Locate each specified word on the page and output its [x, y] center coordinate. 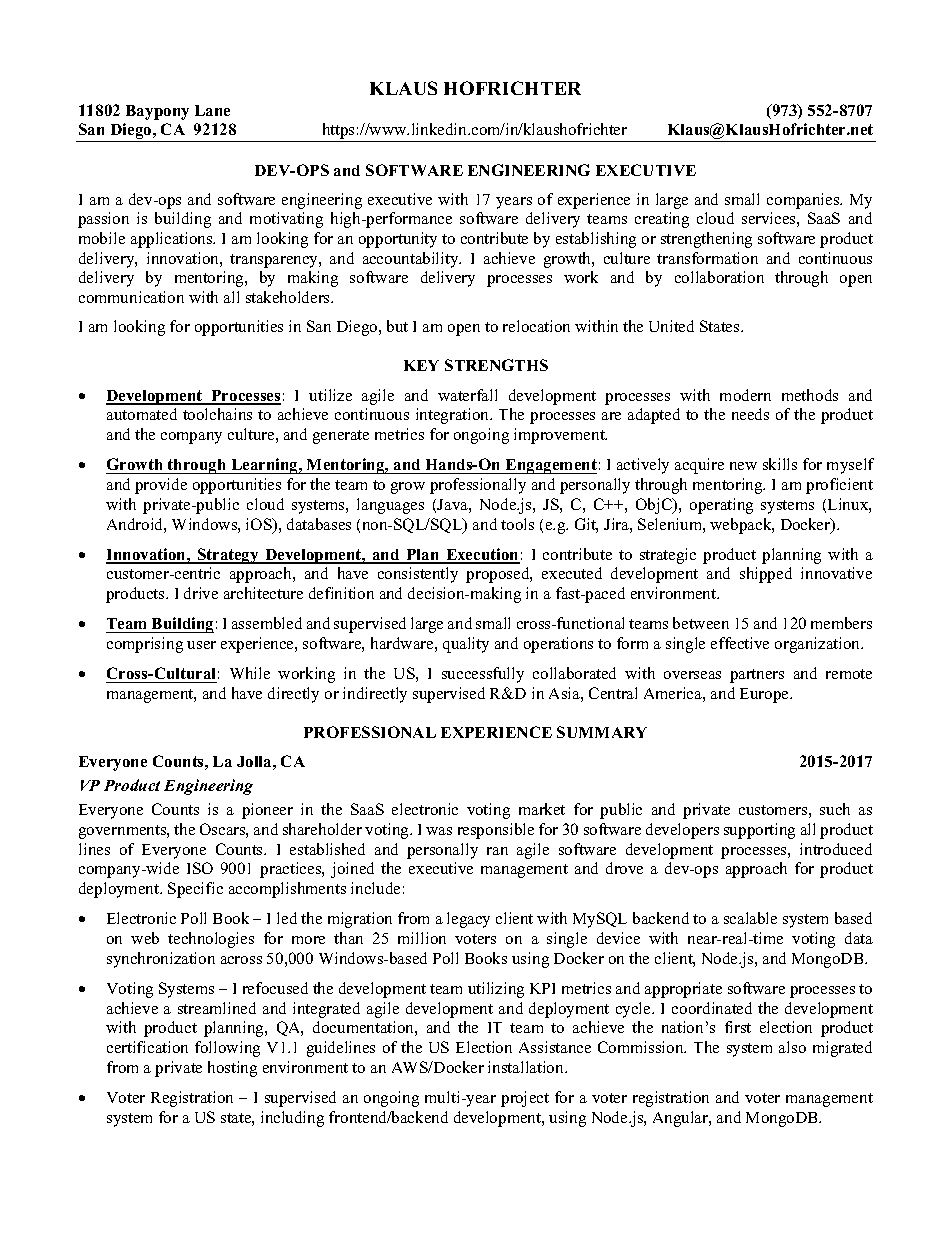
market [542, 809]
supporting [759, 831]
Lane [212, 110]
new [743, 466]
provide [161, 486]
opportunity [398, 240]
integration [453, 416]
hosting [232, 1069]
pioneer [267, 811]
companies [804, 201]
